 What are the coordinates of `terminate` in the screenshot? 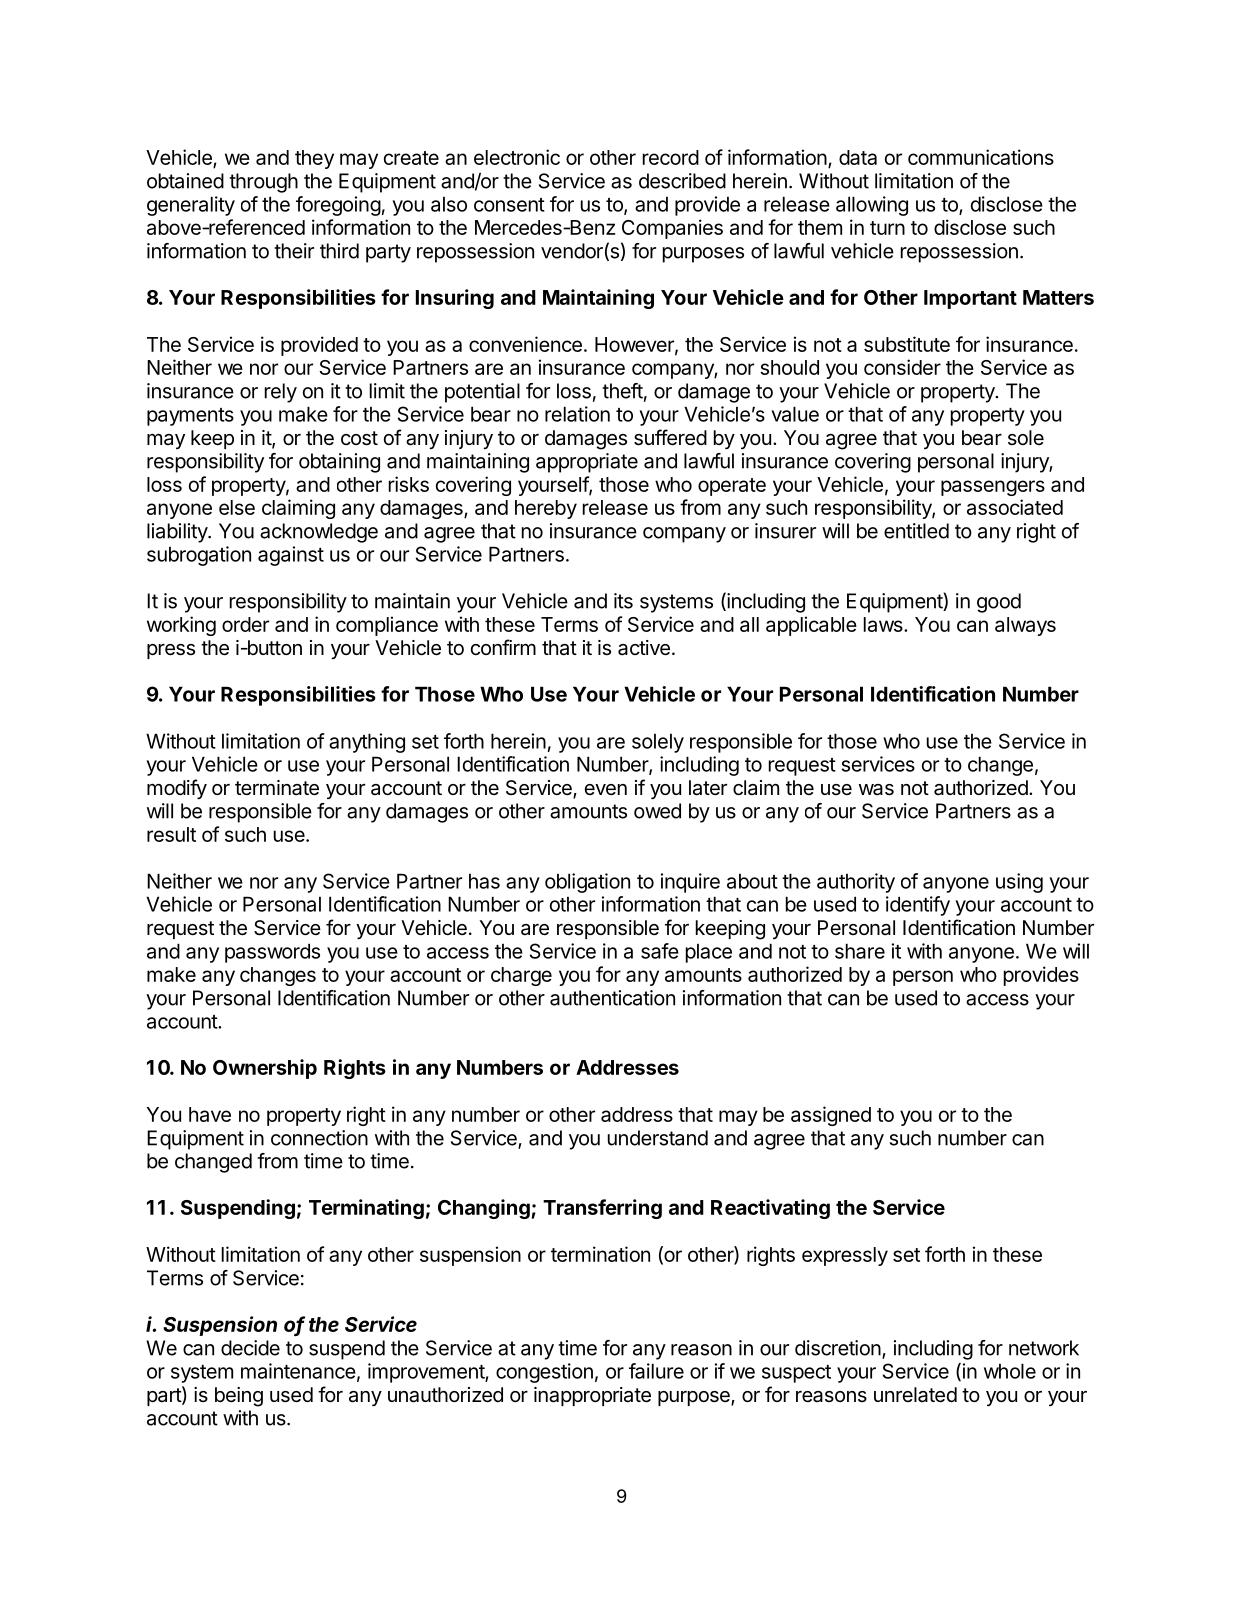 It's located at (277, 788).
